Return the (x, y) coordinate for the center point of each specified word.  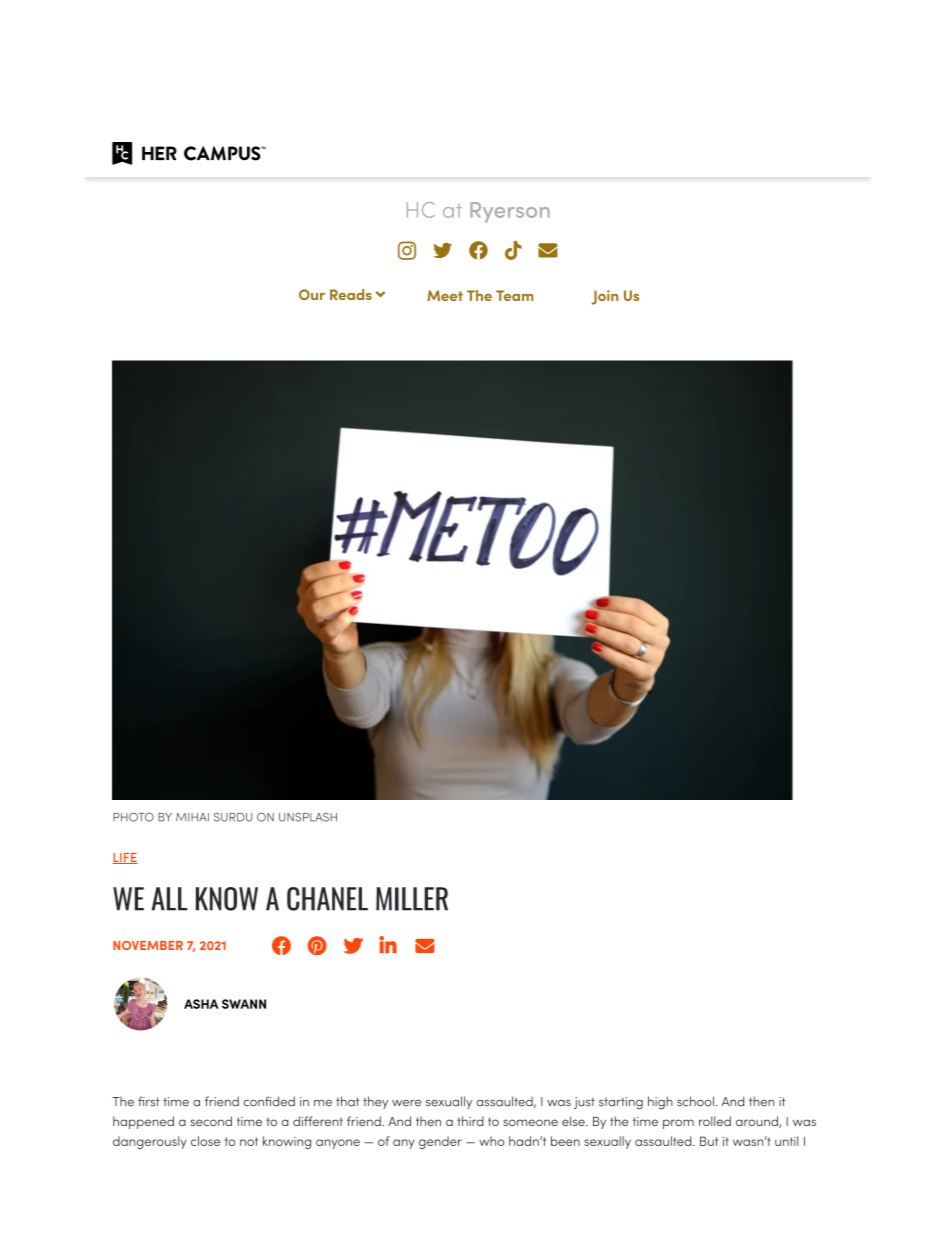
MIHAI (192, 817)
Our (312, 294)
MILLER (412, 899)
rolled (715, 1121)
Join (605, 297)
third (470, 1121)
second (211, 1121)
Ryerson (510, 212)
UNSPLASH (308, 817)
